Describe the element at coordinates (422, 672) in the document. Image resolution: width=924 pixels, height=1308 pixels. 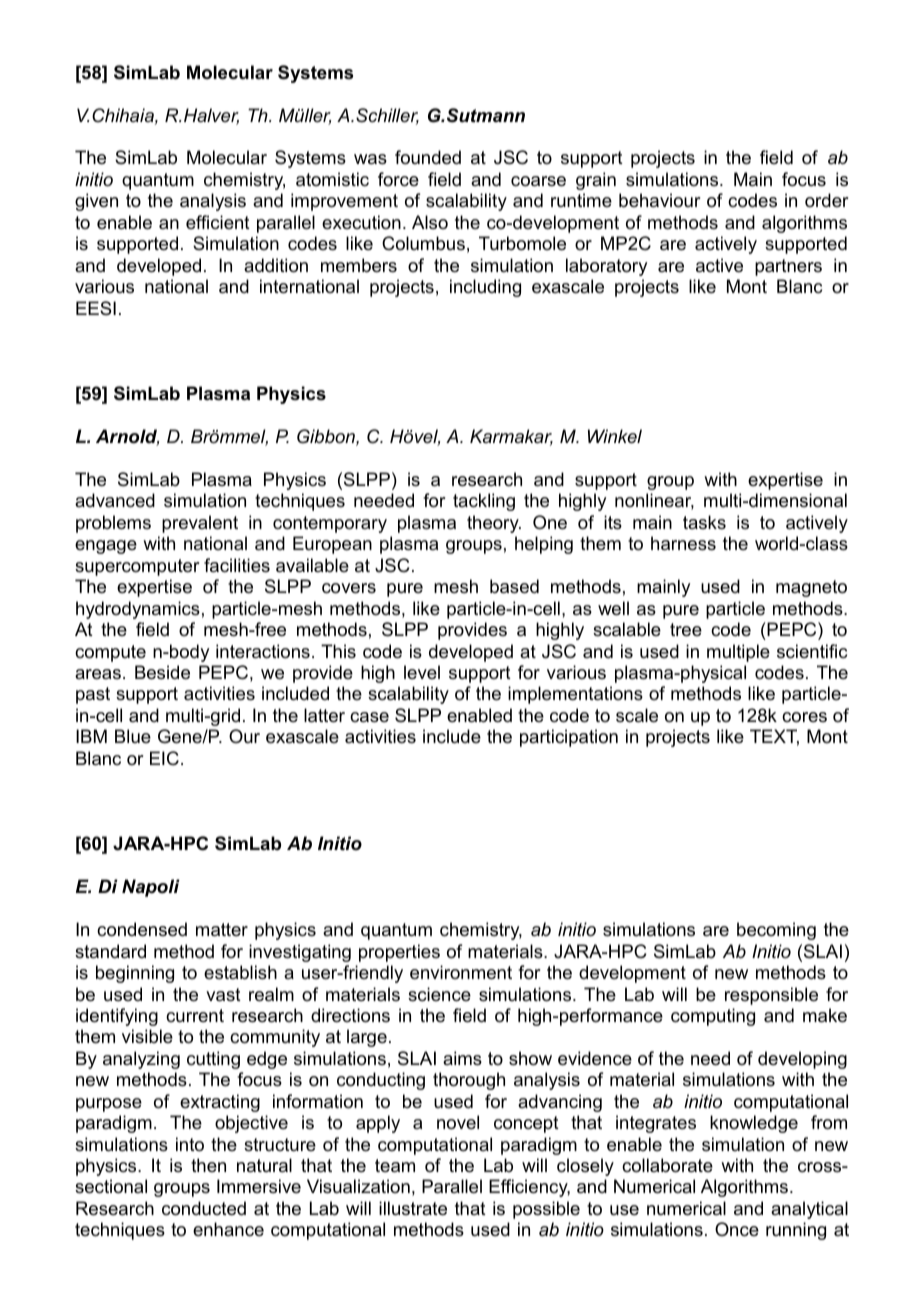
I see `level` at that location.
